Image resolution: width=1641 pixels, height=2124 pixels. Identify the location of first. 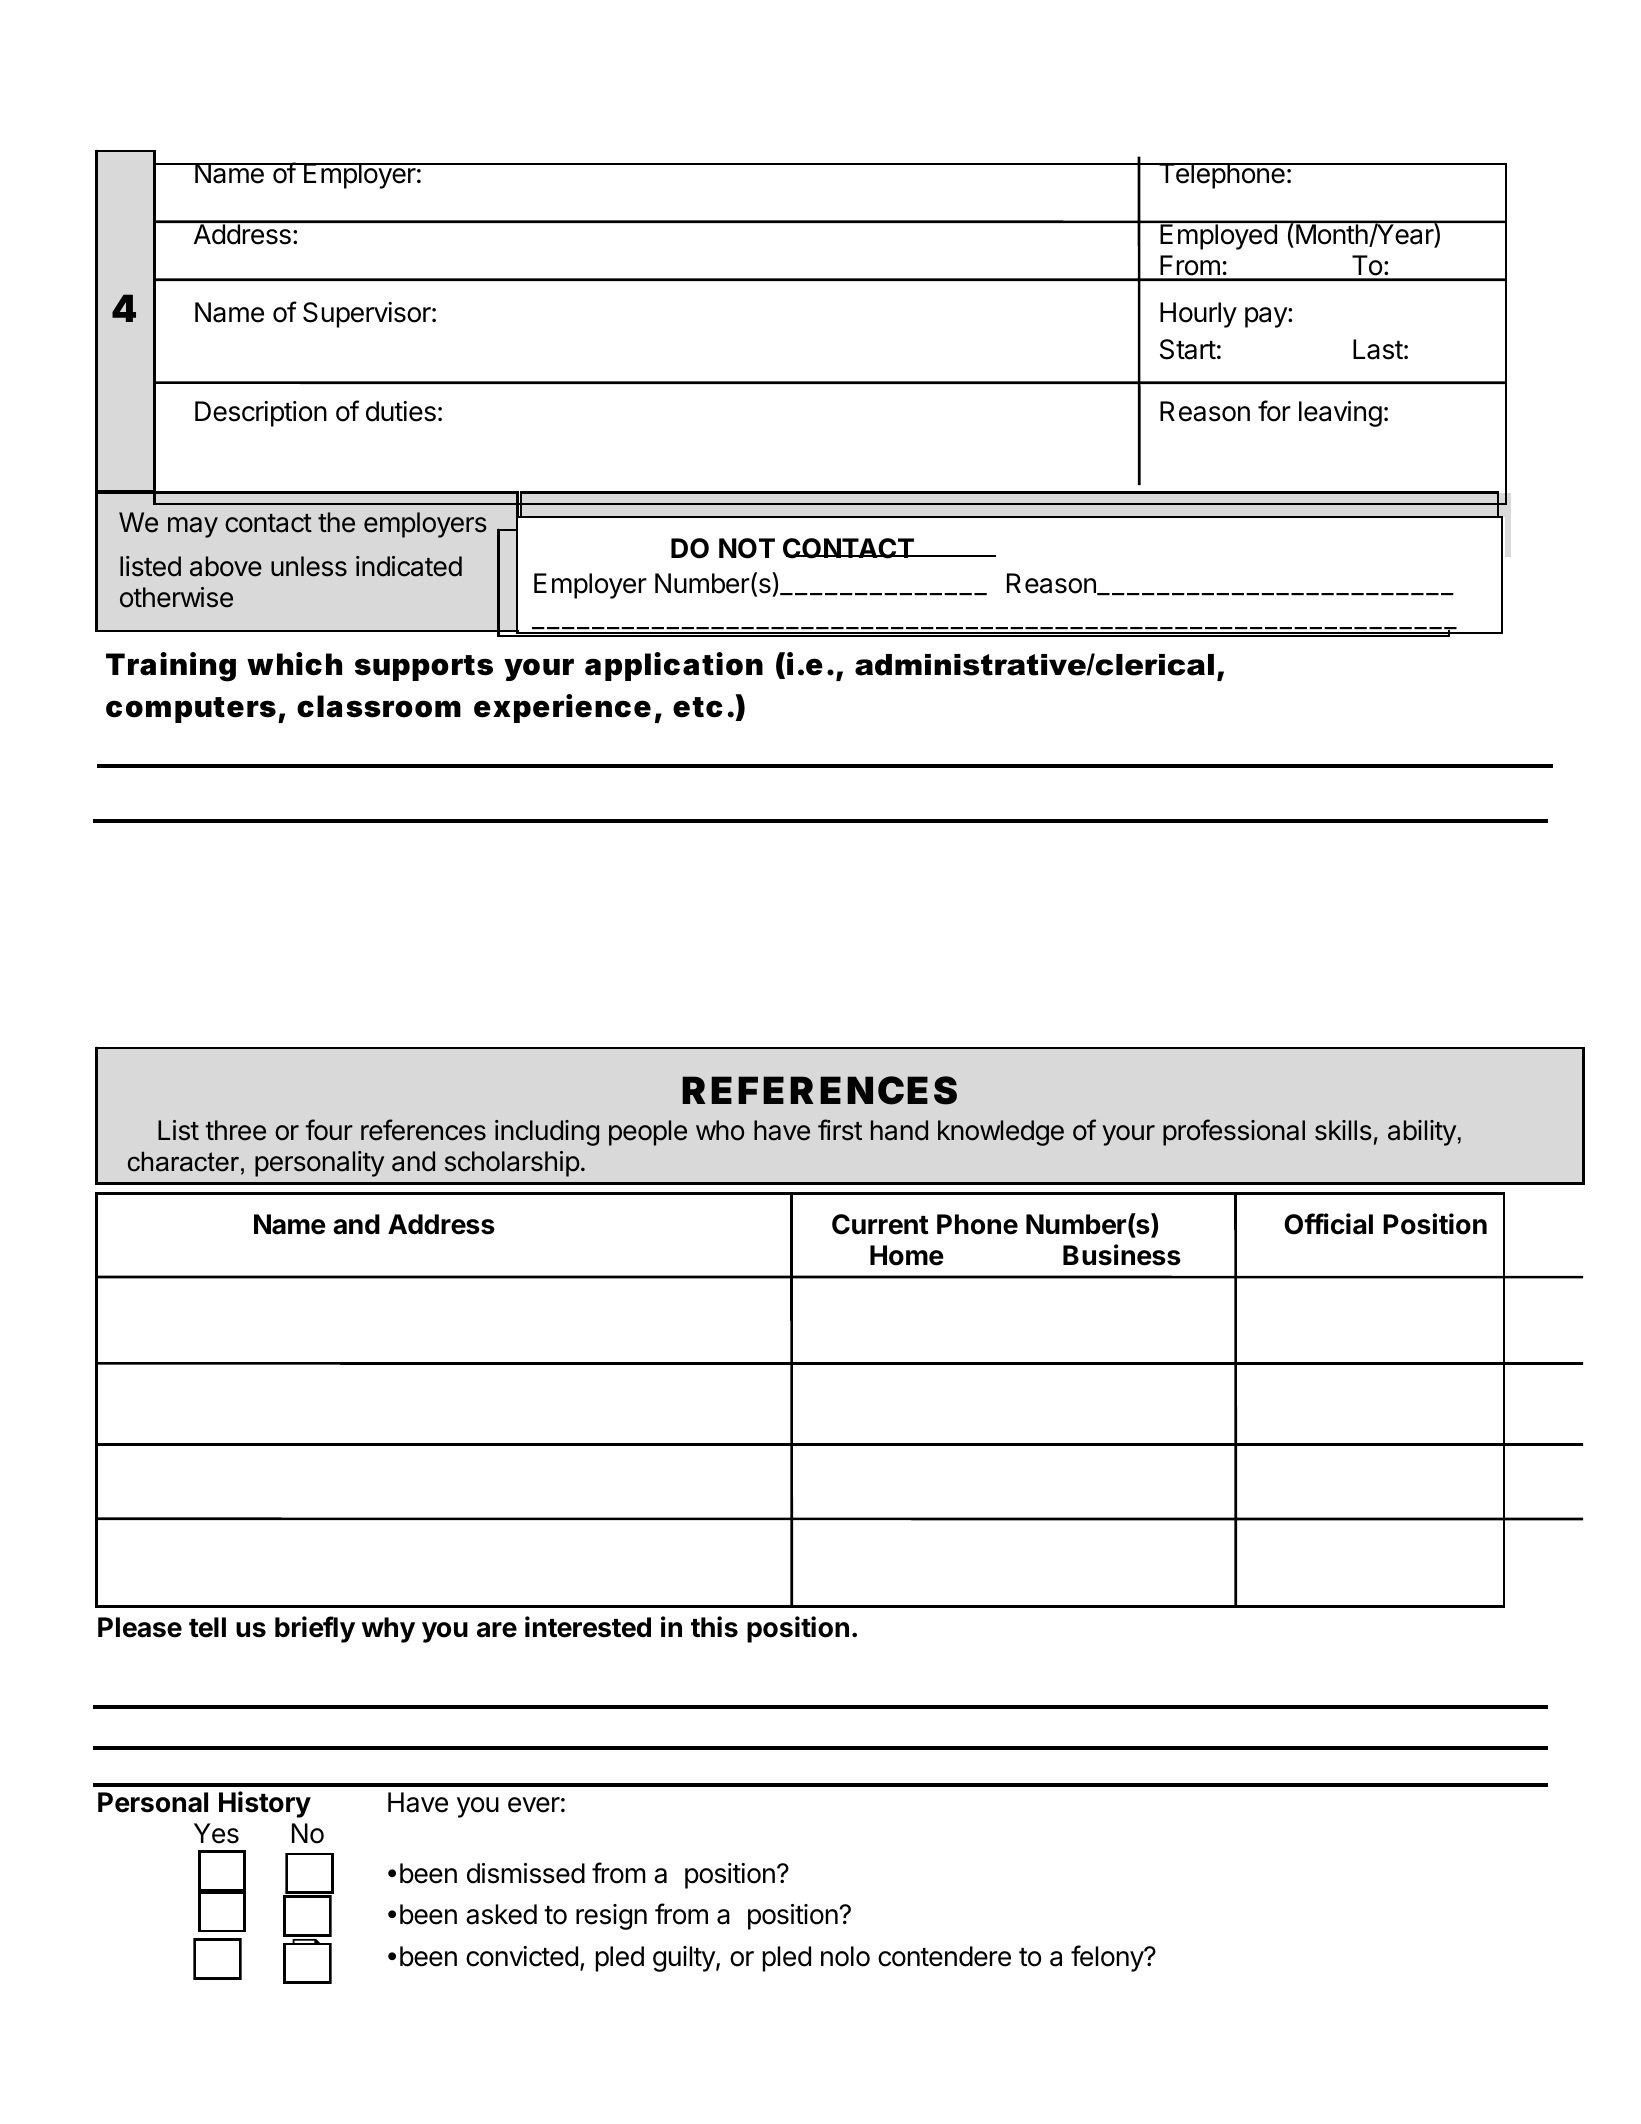
(840, 1130).
